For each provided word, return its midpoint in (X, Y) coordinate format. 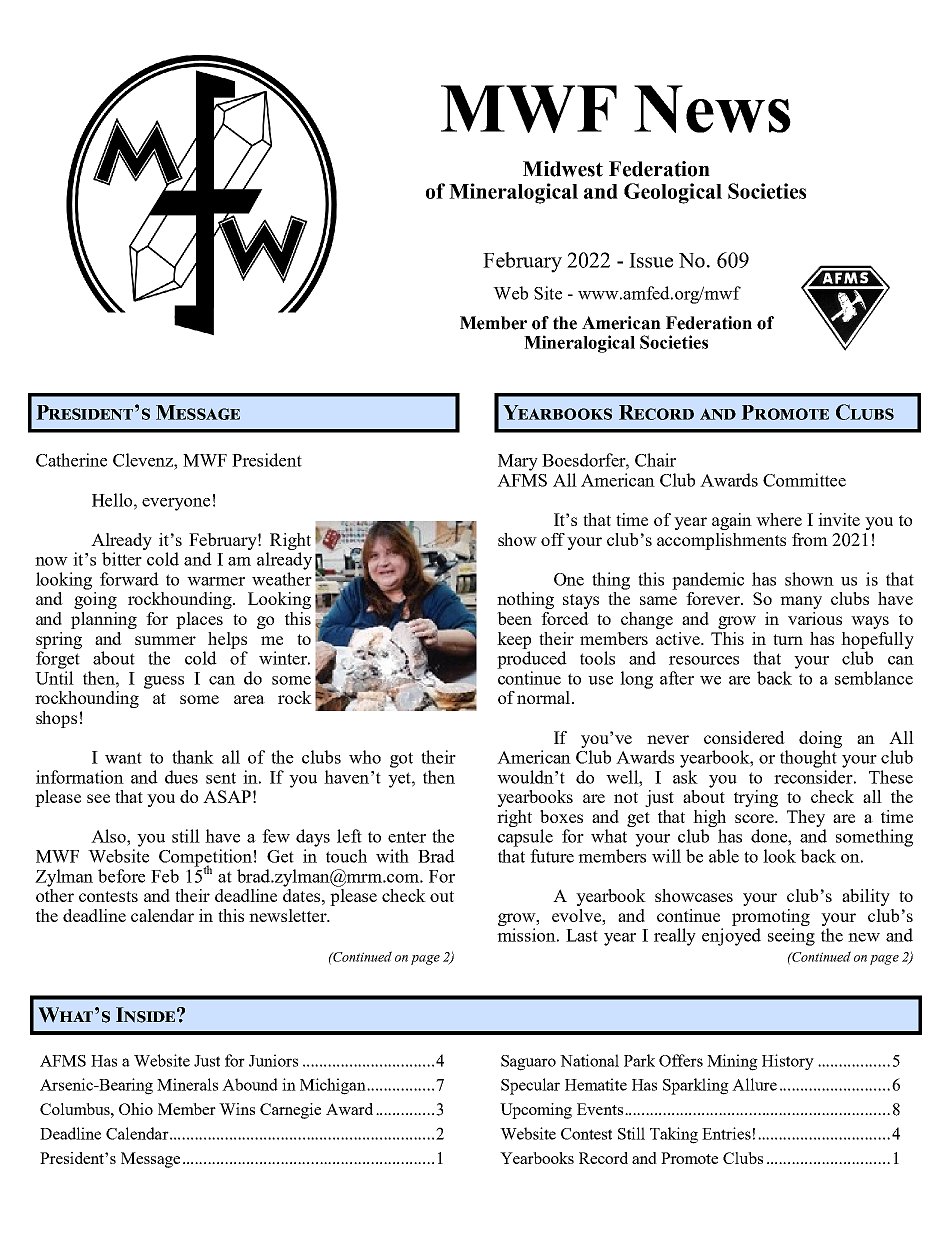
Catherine (71, 460)
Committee (804, 480)
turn (788, 639)
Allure (754, 1084)
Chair (655, 460)
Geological (673, 193)
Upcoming (536, 1111)
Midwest (563, 169)
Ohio (136, 1109)
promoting (771, 917)
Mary (518, 462)
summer (165, 640)
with (392, 856)
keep (514, 640)
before (121, 876)
